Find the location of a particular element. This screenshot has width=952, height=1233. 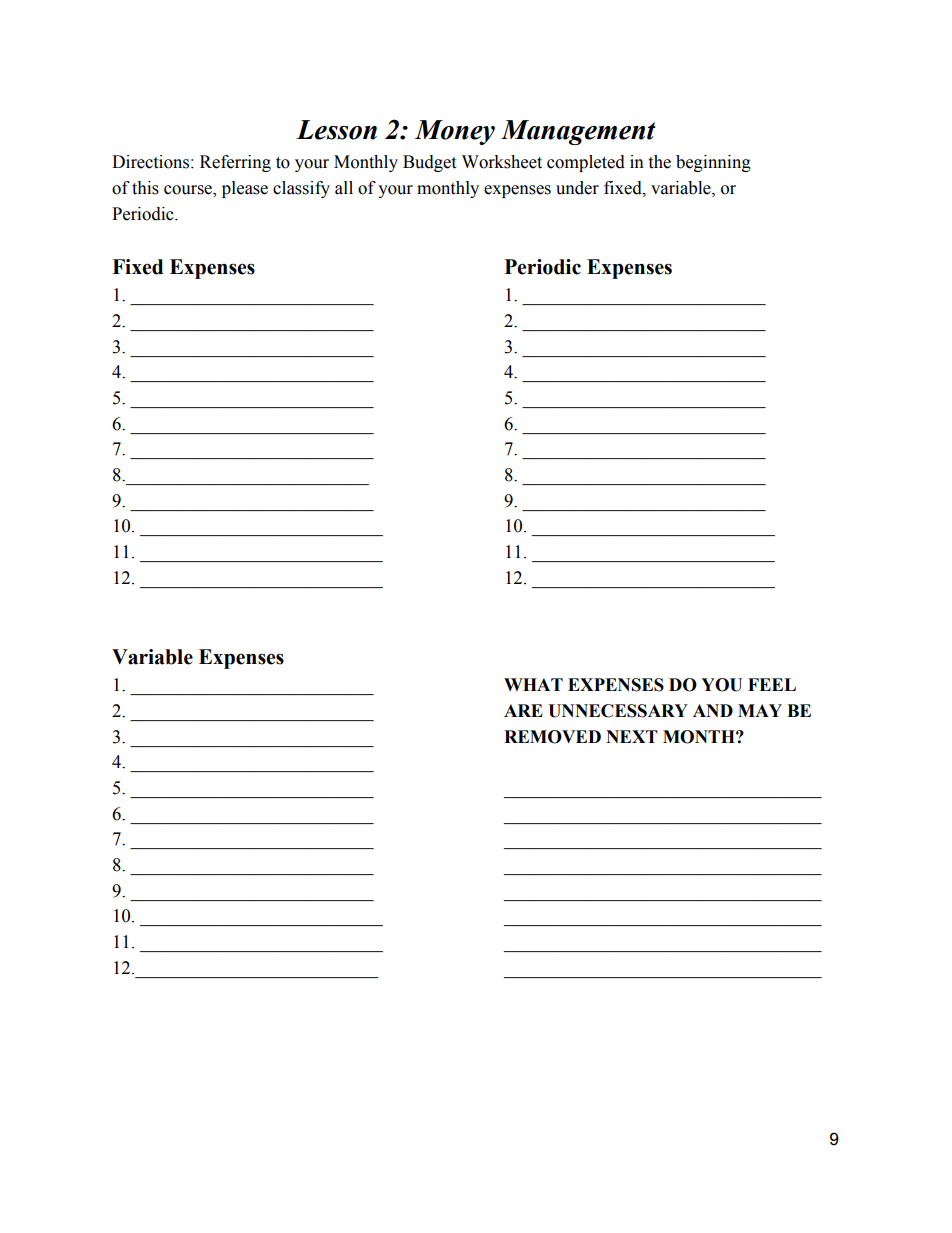

REMOVED is located at coordinates (552, 737).
